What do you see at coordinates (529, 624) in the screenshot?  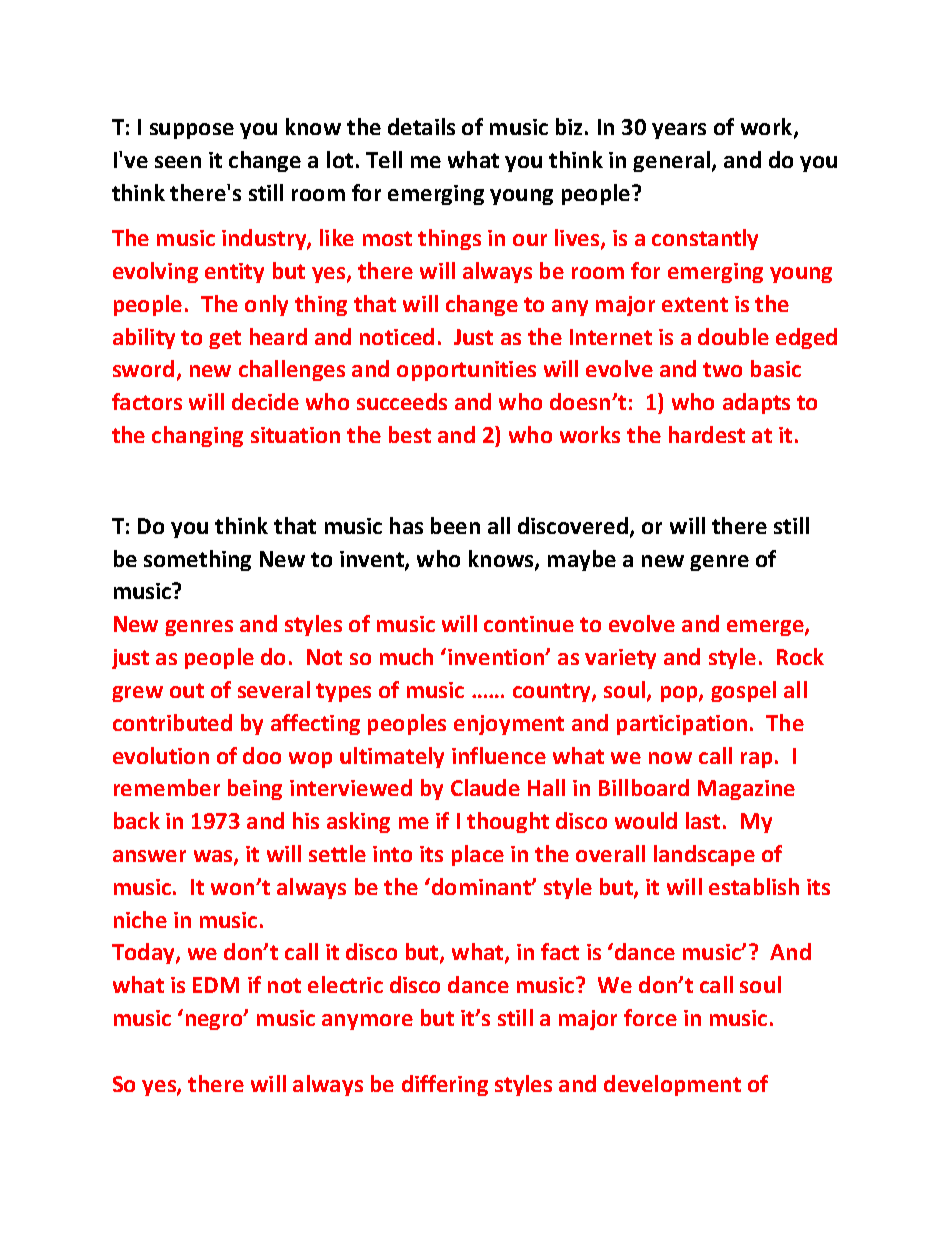 I see `continue` at bounding box center [529, 624].
